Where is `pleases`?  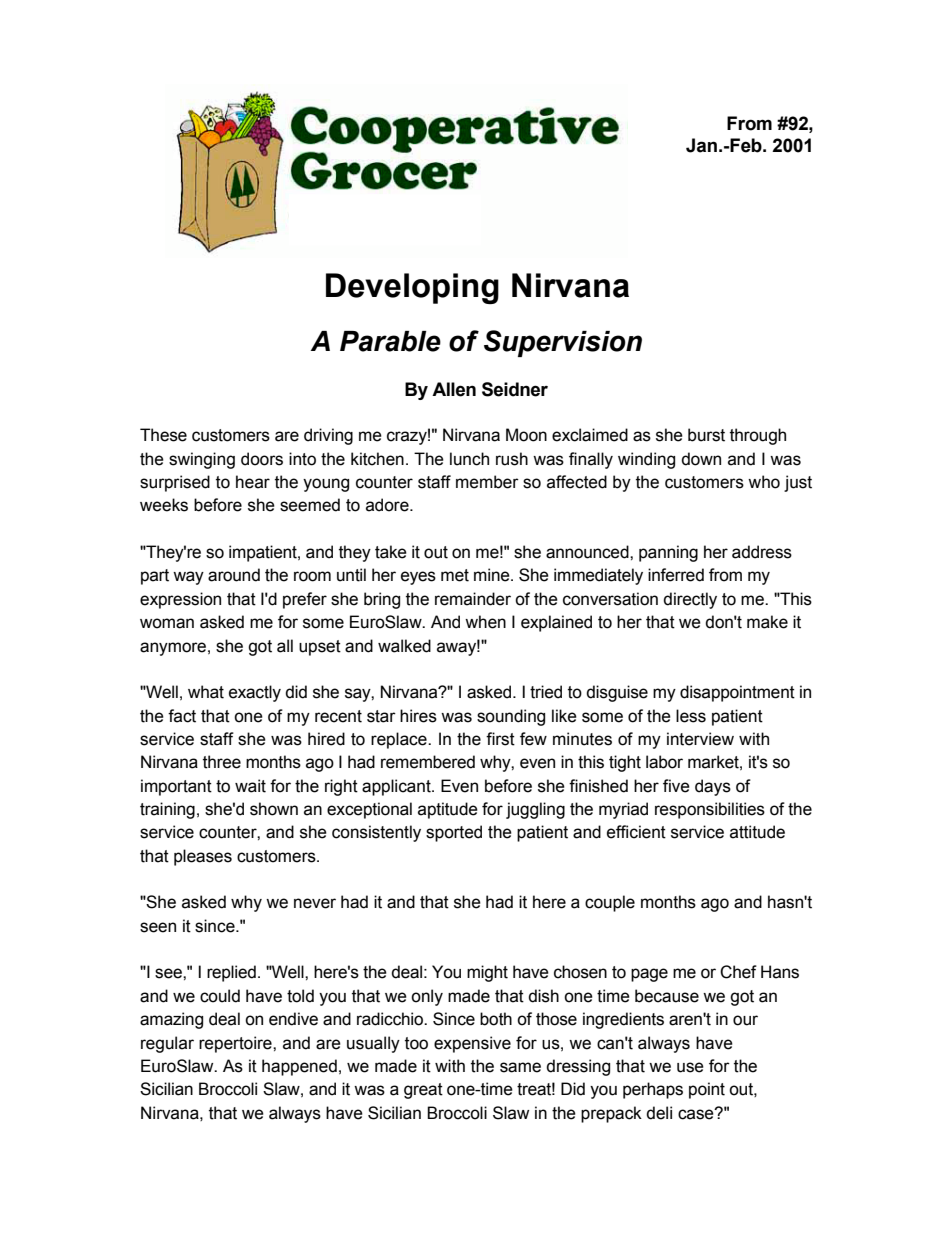 pleases is located at coordinates (203, 857).
